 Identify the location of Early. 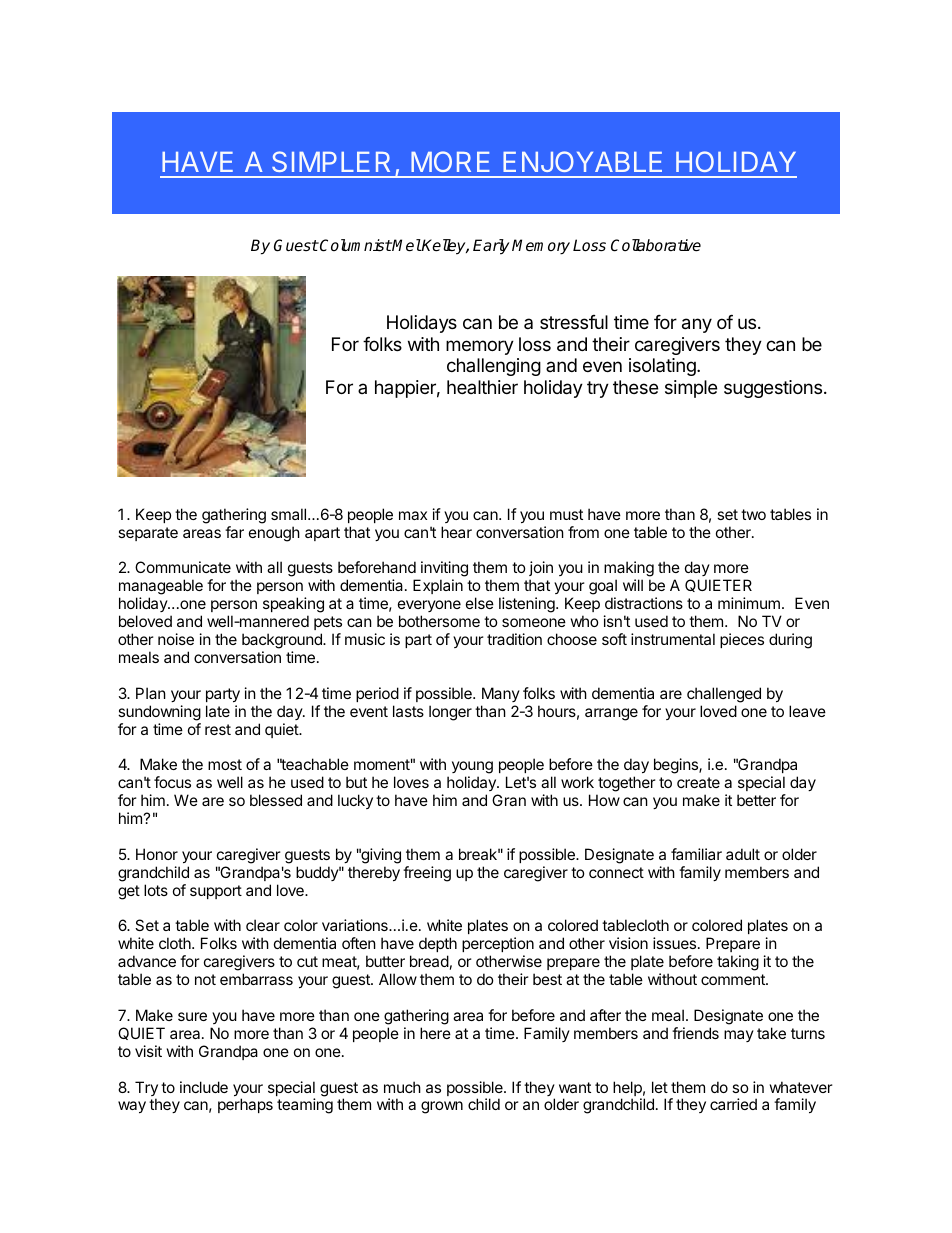
(491, 247).
